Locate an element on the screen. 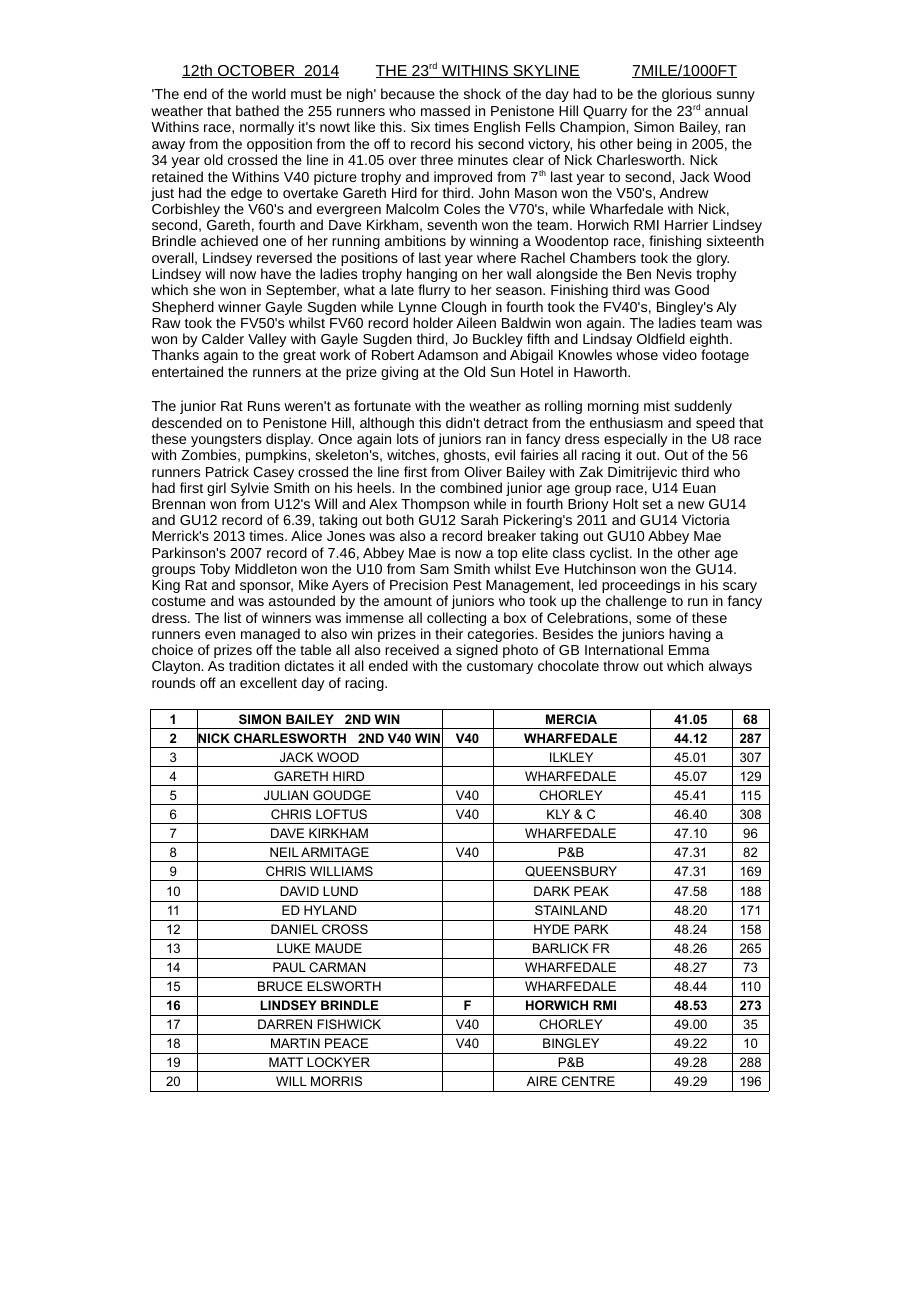 The height and width of the screenshot is (1308, 924). lots is located at coordinates (407, 438).
